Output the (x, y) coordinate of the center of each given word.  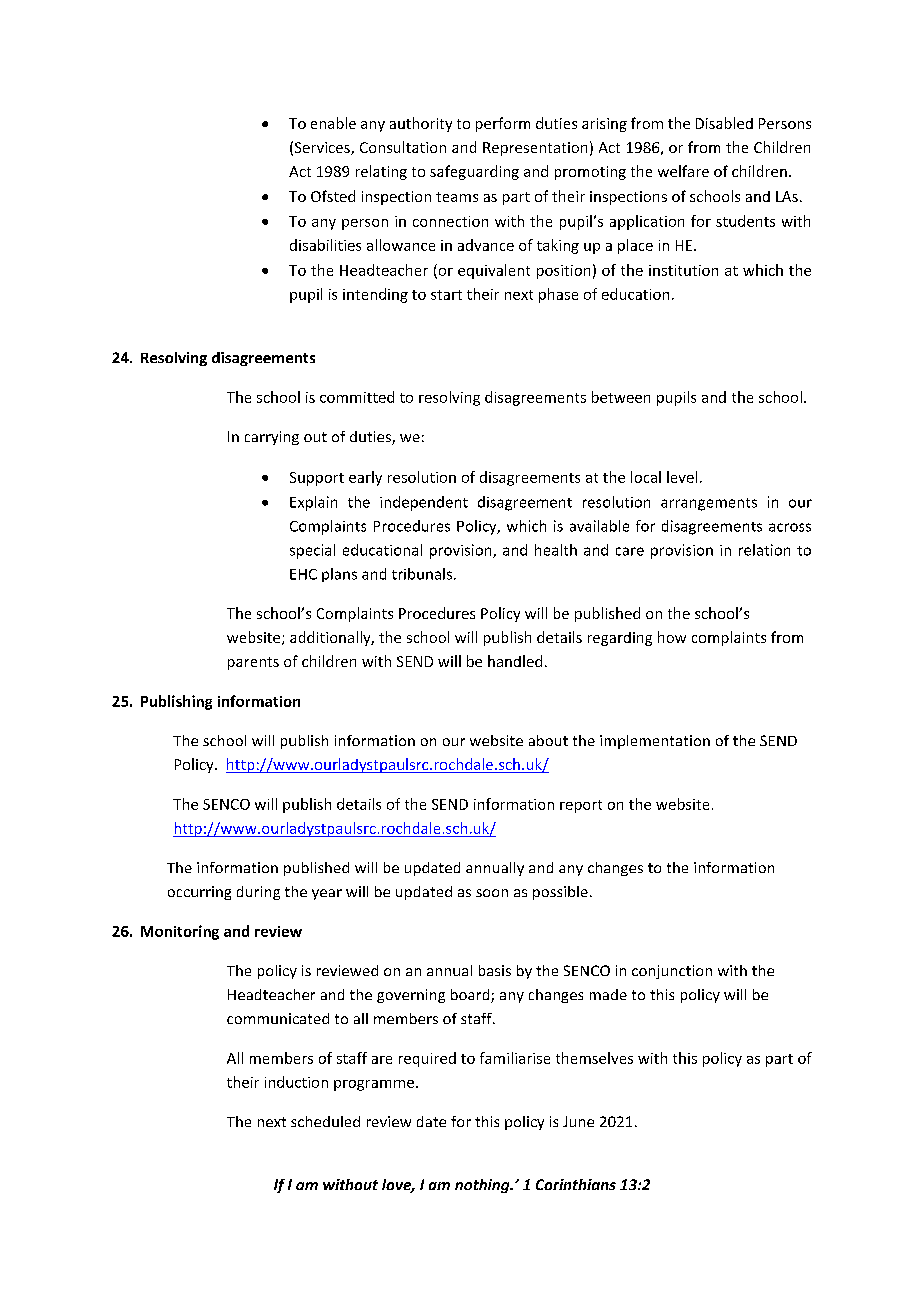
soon (492, 893)
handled (515, 661)
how (672, 637)
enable (333, 123)
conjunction (672, 972)
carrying (272, 438)
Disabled (724, 123)
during (258, 893)
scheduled (325, 1121)
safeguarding (474, 172)
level (682, 477)
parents (253, 663)
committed (357, 397)
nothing (483, 1186)
